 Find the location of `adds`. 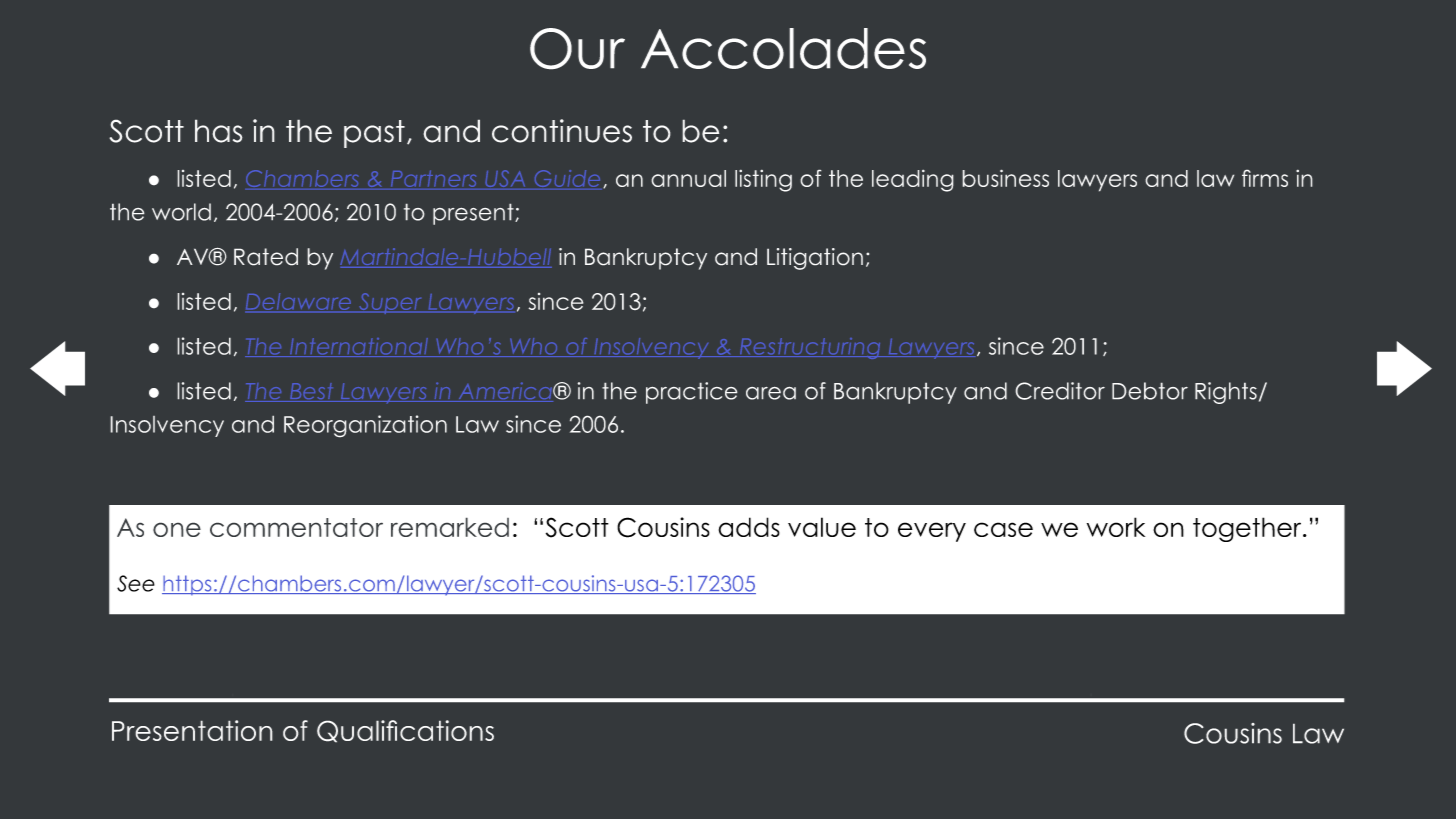

adds is located at coordinates (749, 527).
